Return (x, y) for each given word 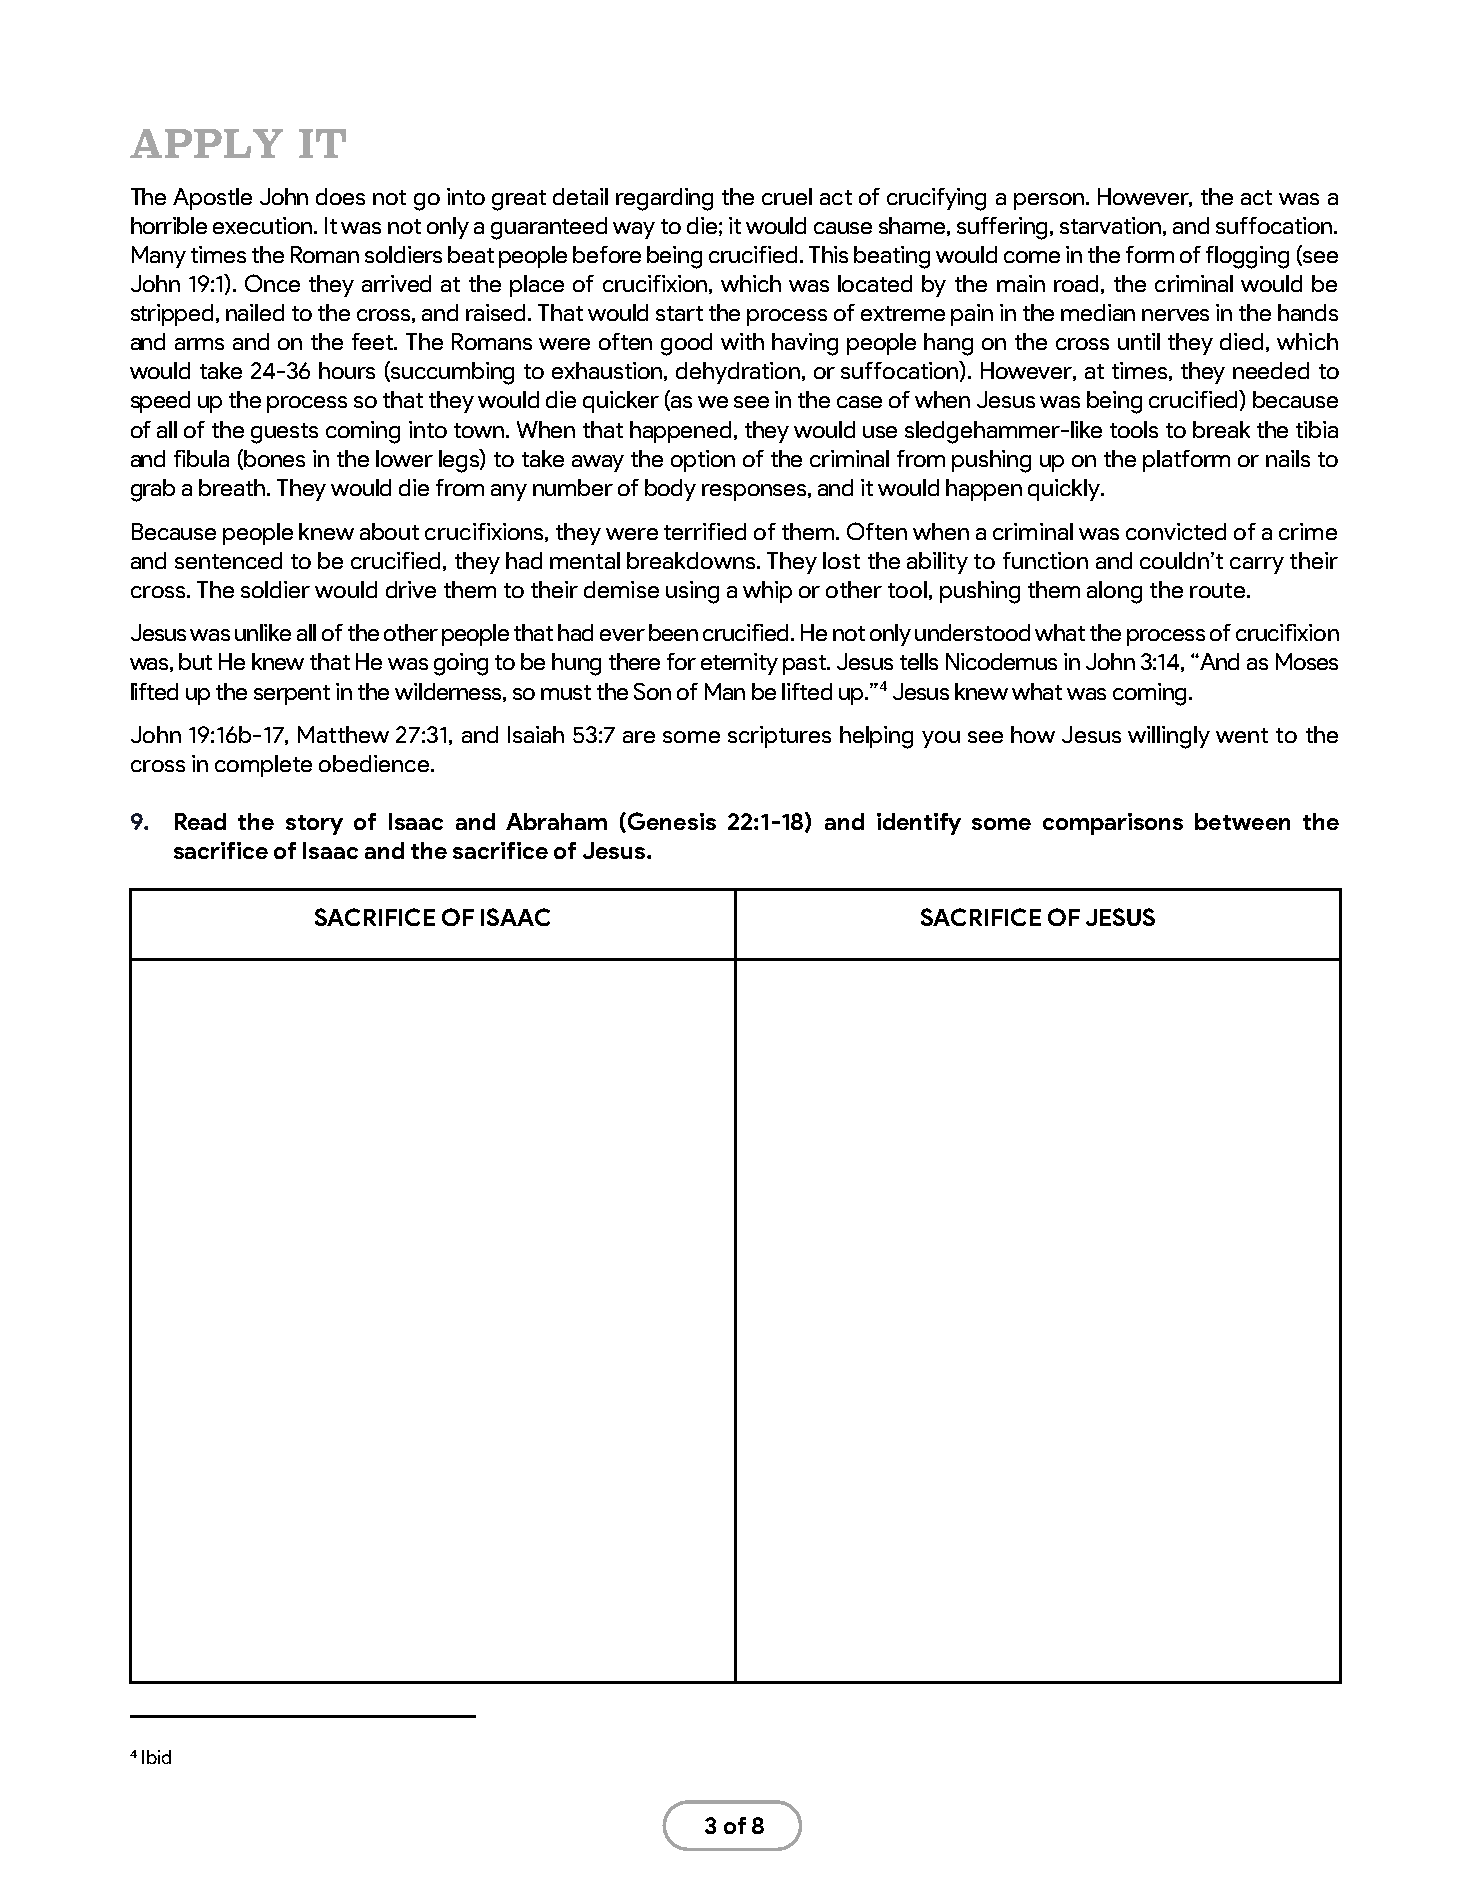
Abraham (556, 821)
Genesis (672, 821)
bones (274, 458)
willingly (1169, 737)
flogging (1247, 257)
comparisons (1113, 824)
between (1242, 821)
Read (200, 821)
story (314, 825)
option (703, 461)
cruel (787, 196)
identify (919, 824)
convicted (1176, 531)
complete (263, 766)
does (340, 196)
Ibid (156, 1757)
